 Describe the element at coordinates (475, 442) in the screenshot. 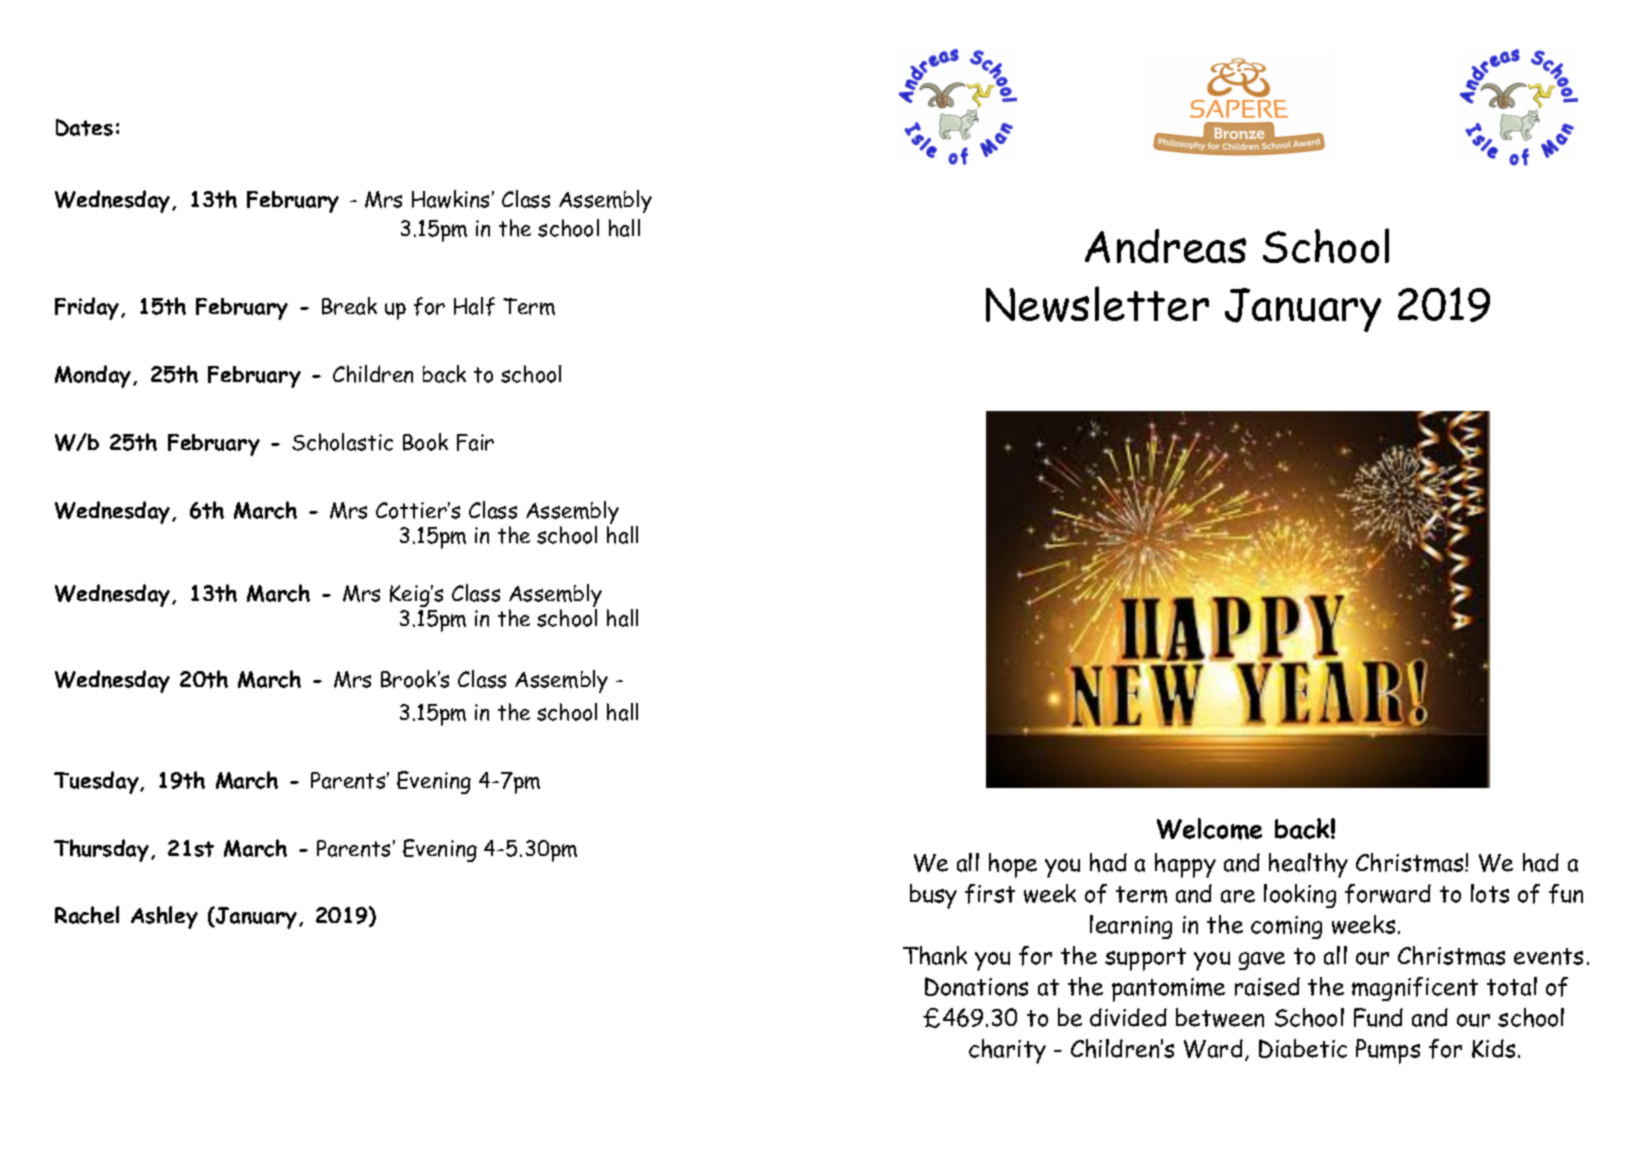

I see `Fair` at that location.
